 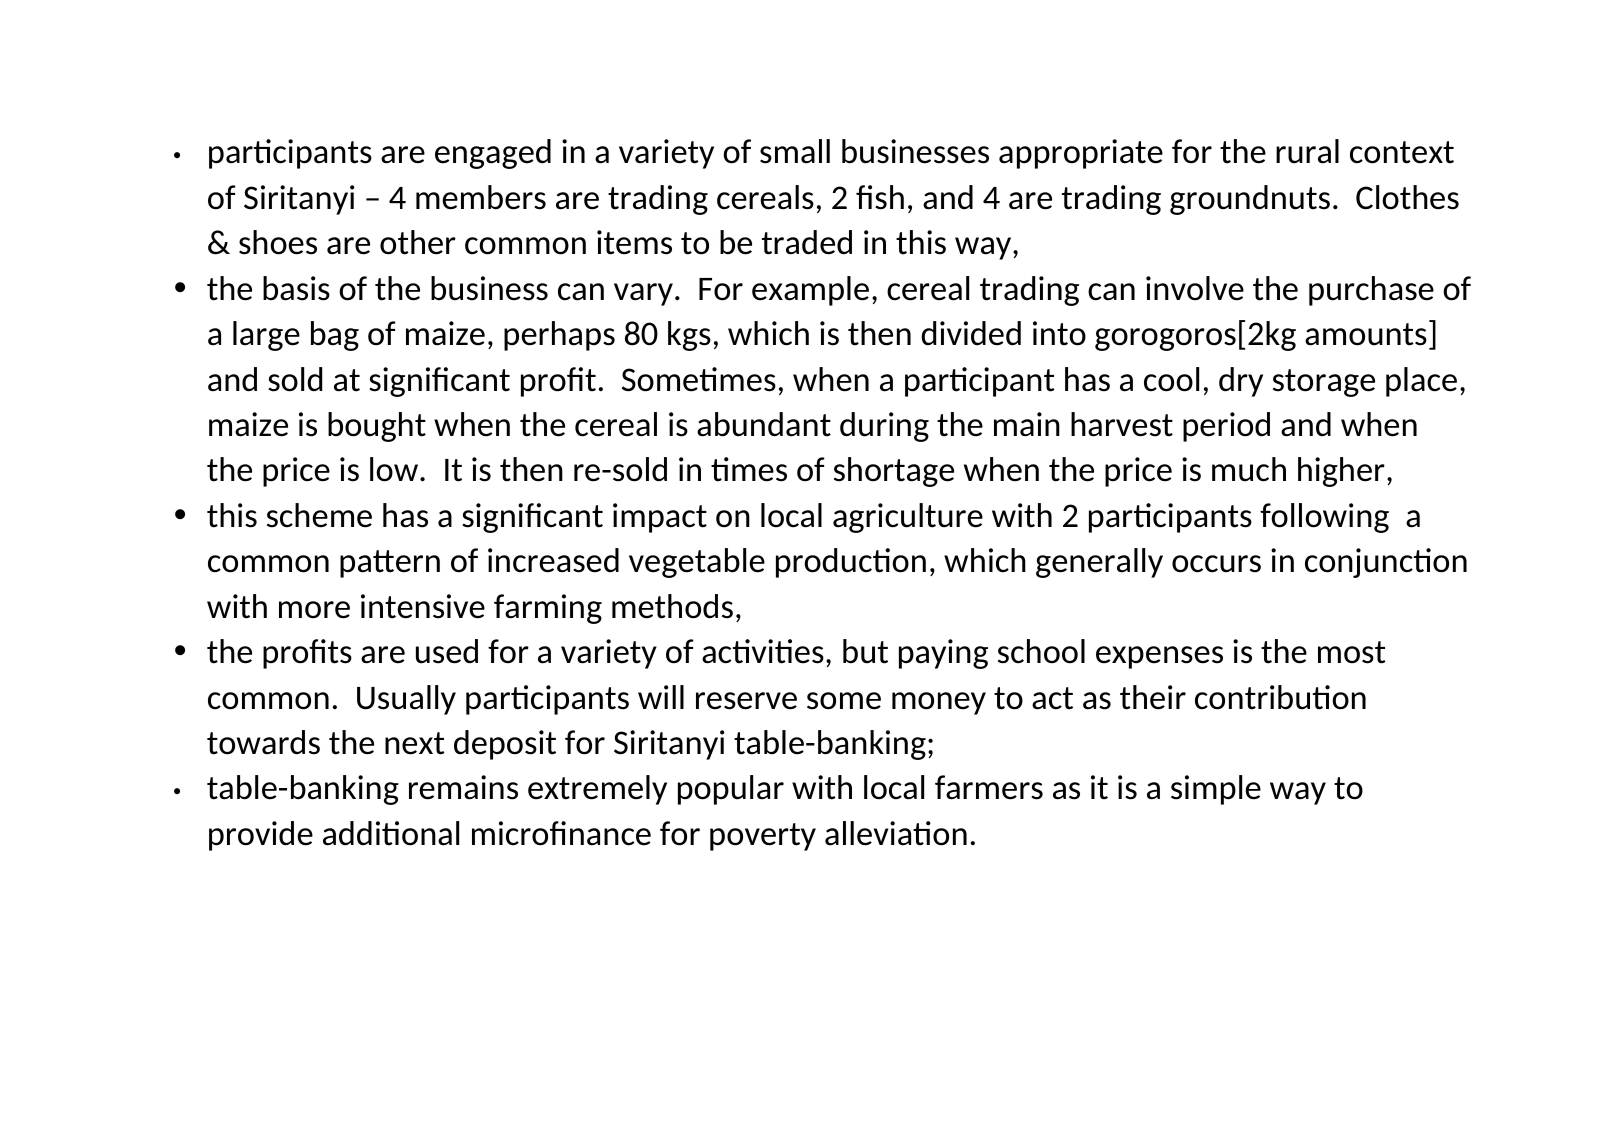 I want to click on reserve, so click(x=746, y=701).
